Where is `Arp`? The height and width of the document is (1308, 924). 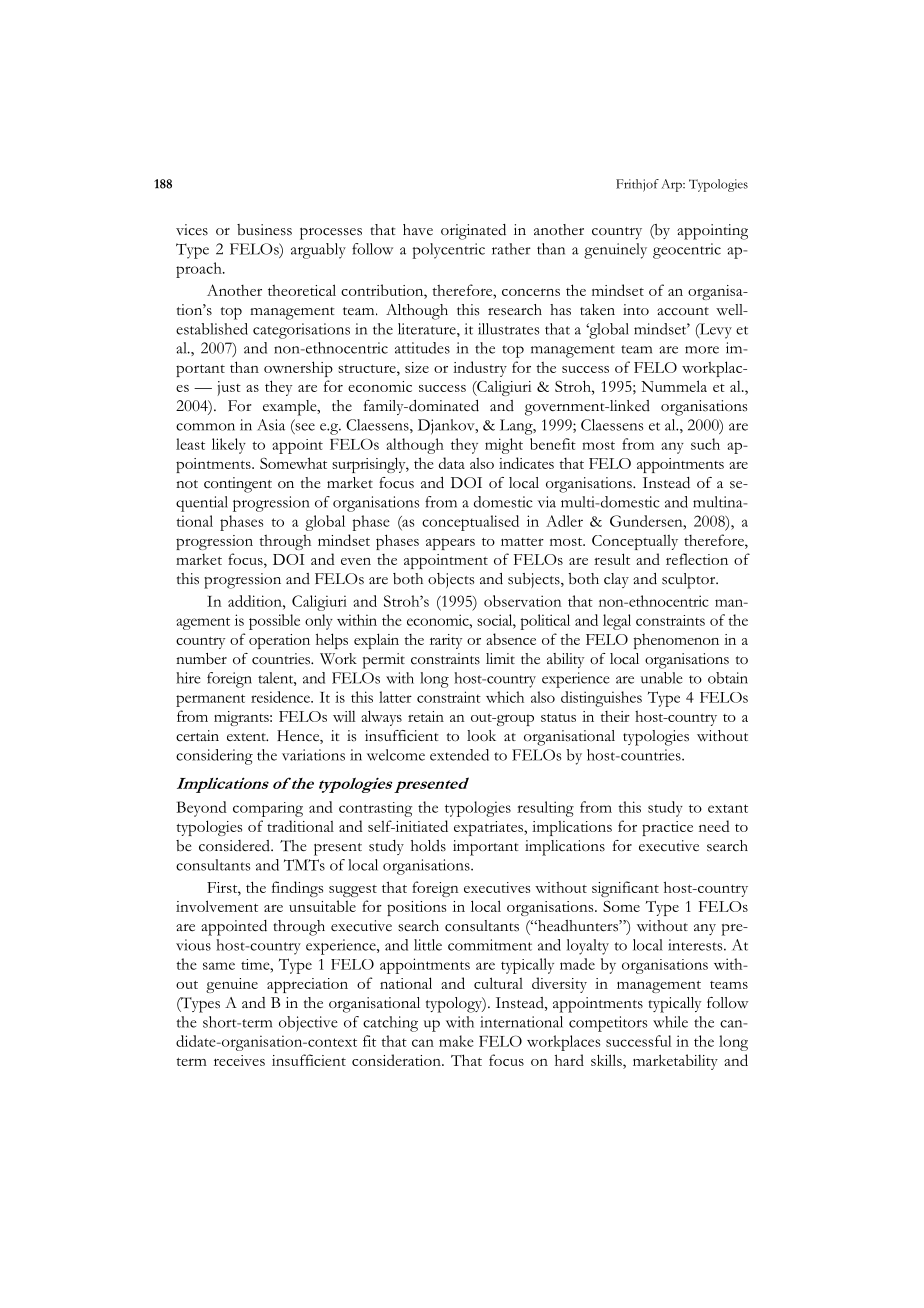
Arp is located at coordinates (672, 185).
